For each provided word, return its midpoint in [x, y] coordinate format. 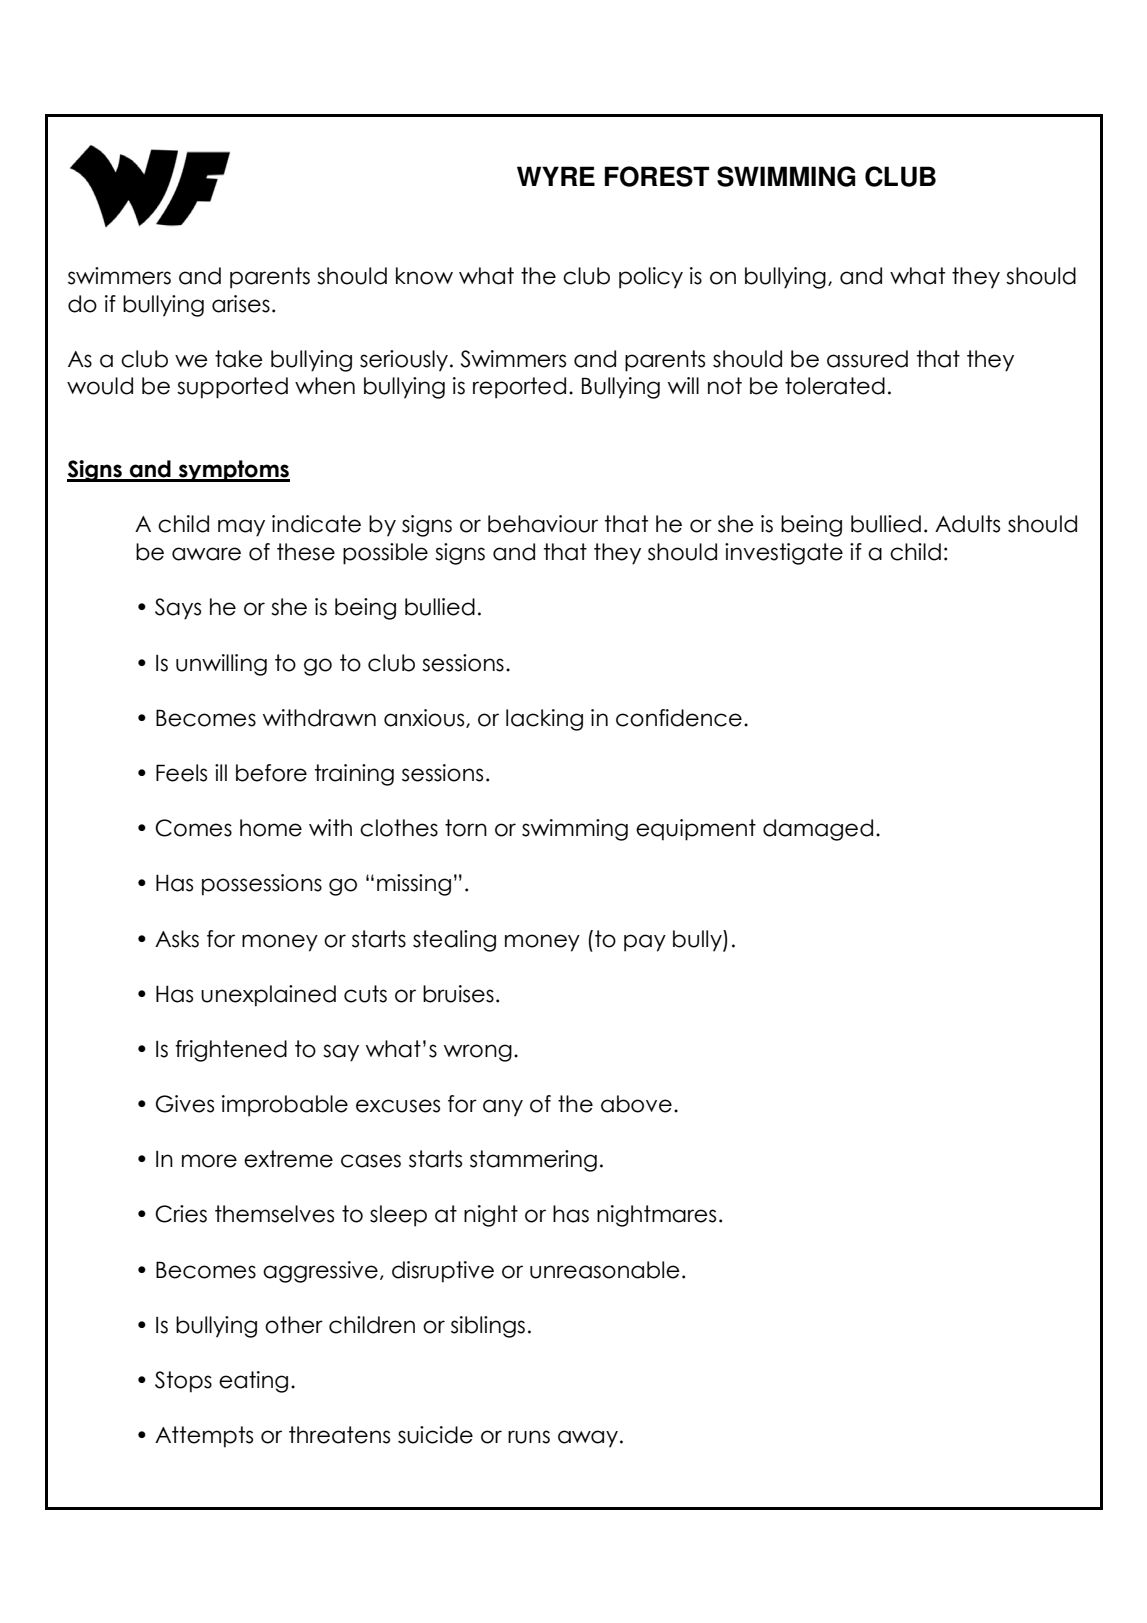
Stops [183, 1382]
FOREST [657, 176]
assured [867, 359]
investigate [784, 554]
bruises [458, 994]
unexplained [268, 996]
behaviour [543, 524]
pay [645, 943]
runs [529, 1437]
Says [178, 609]
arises [241, 304]
